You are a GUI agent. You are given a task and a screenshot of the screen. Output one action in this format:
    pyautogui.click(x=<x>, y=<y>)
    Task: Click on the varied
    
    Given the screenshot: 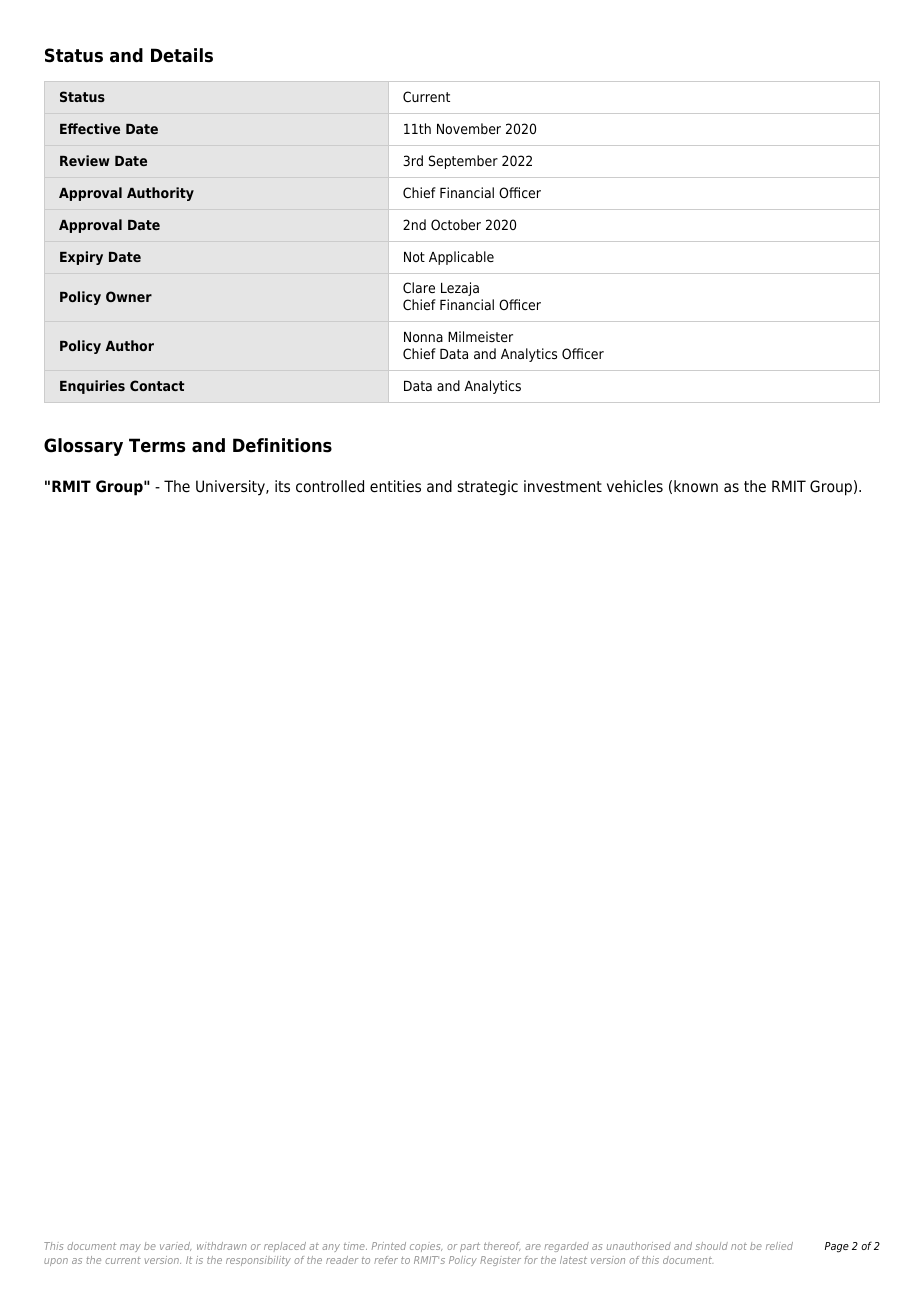 What is the action you would take?
    pyautogui.click(x=175, y=1246)
